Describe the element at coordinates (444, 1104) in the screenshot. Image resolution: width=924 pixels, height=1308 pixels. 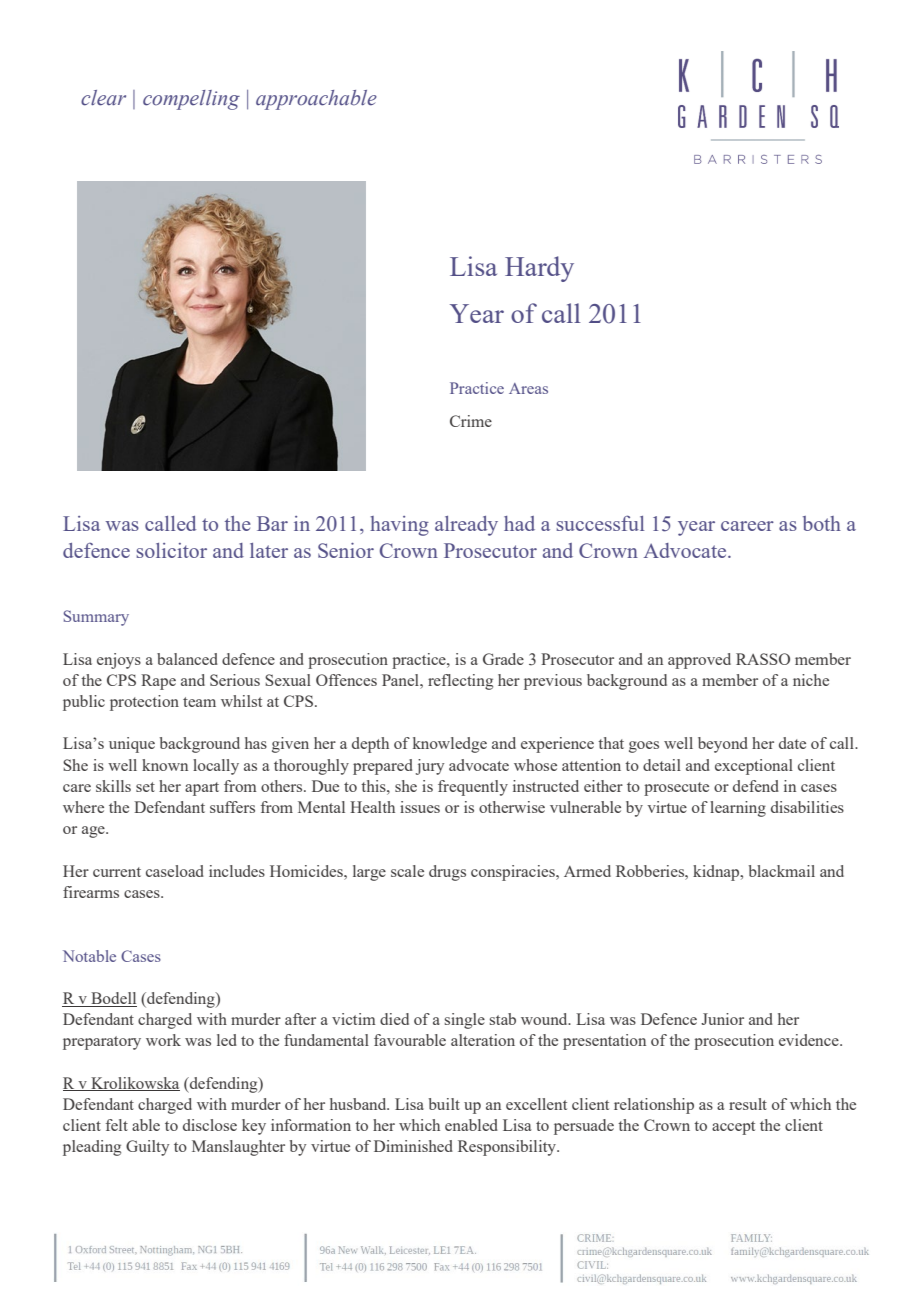
I see `built` at that location.
